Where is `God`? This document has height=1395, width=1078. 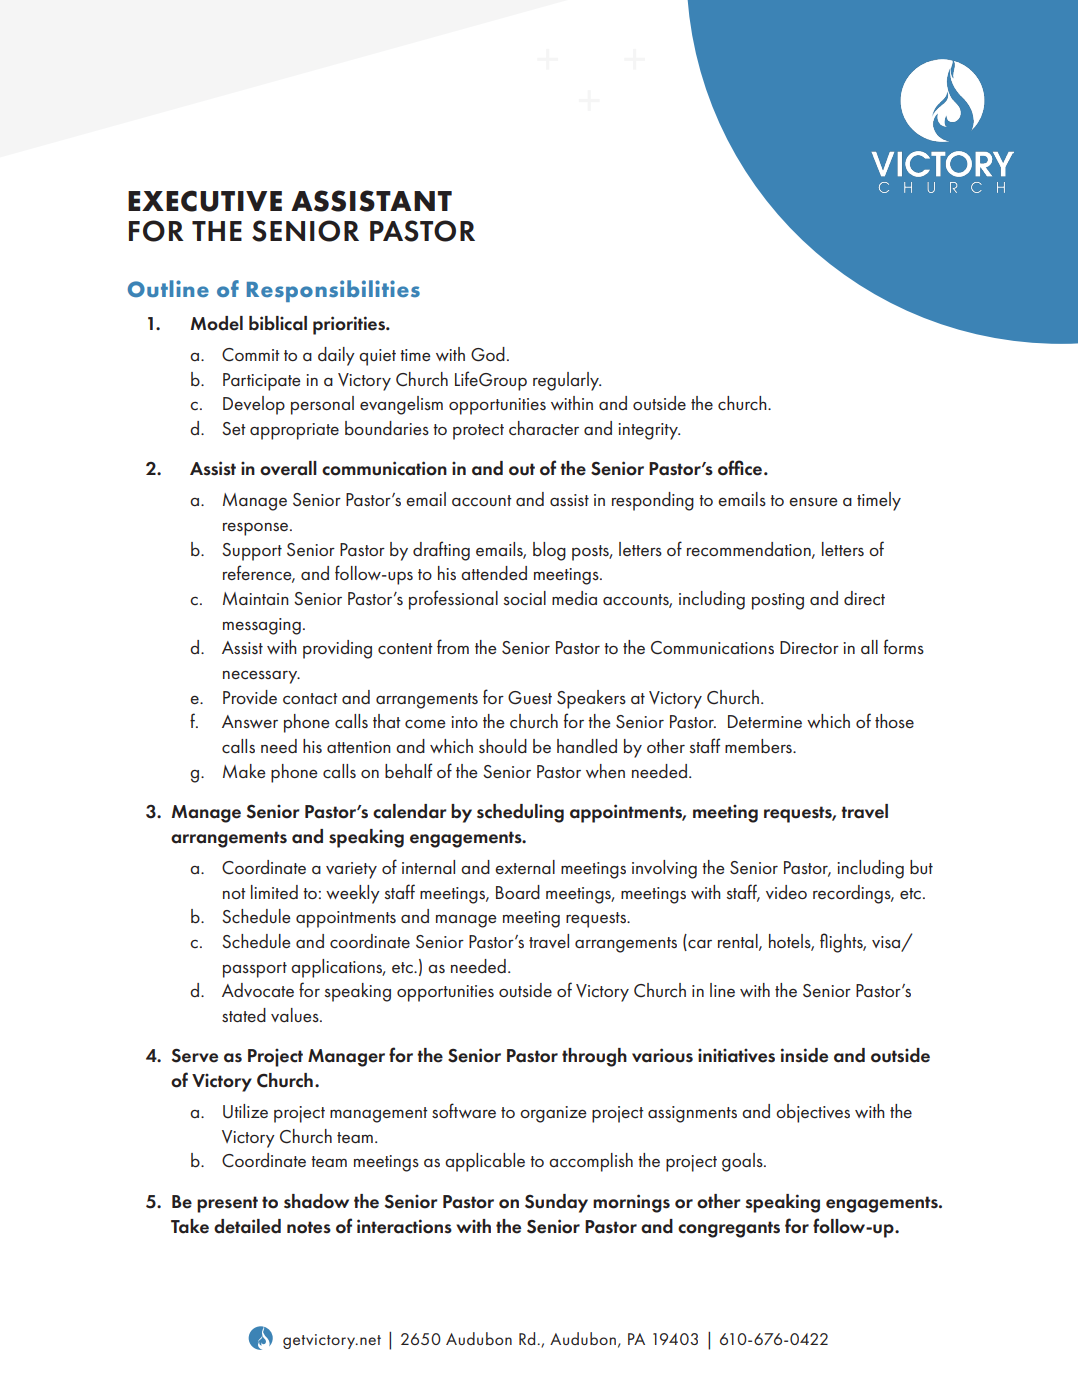
God is located at coordinates (488, 354).
